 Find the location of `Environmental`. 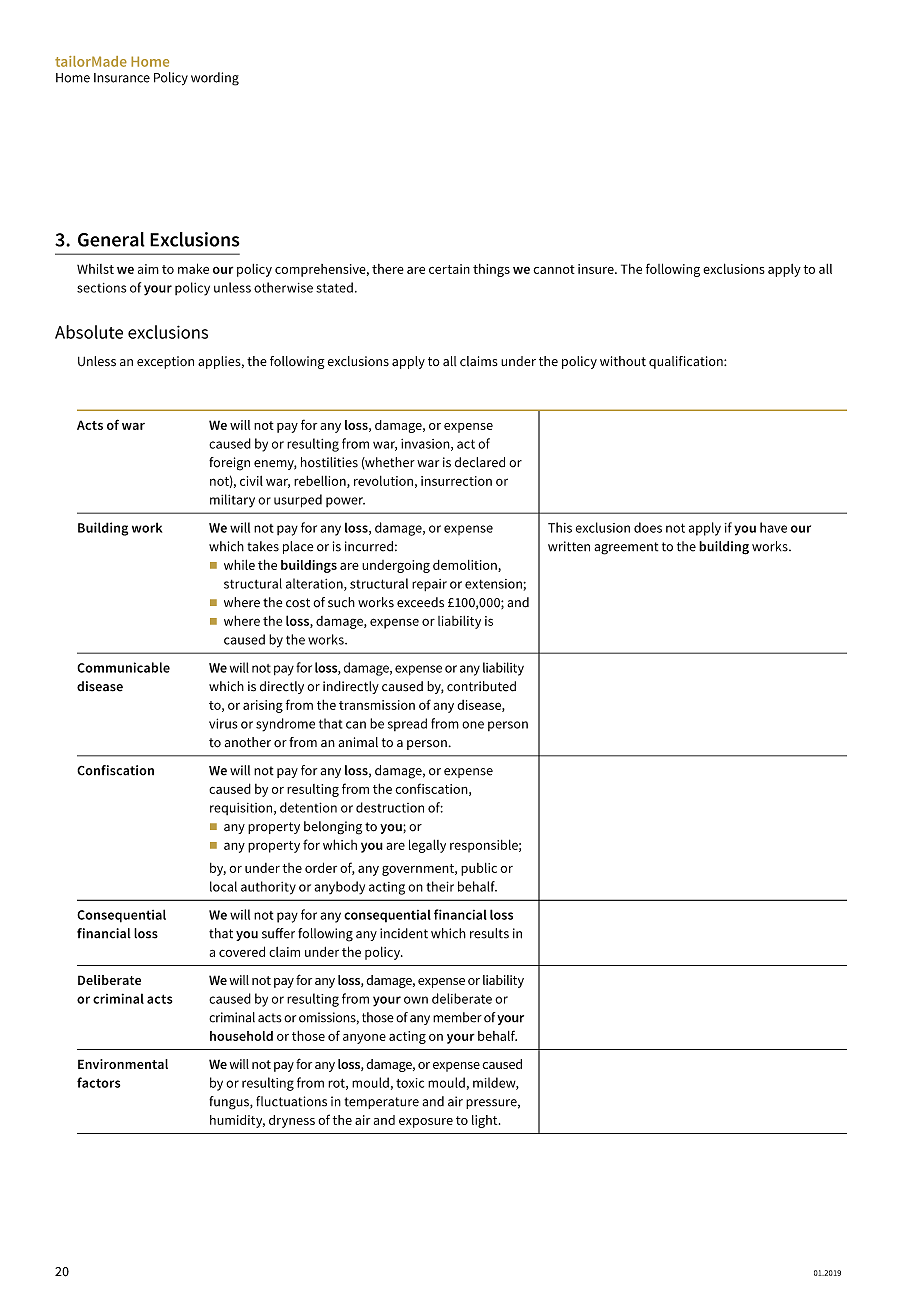

Environmental is located at coordinates (123, 1064).
